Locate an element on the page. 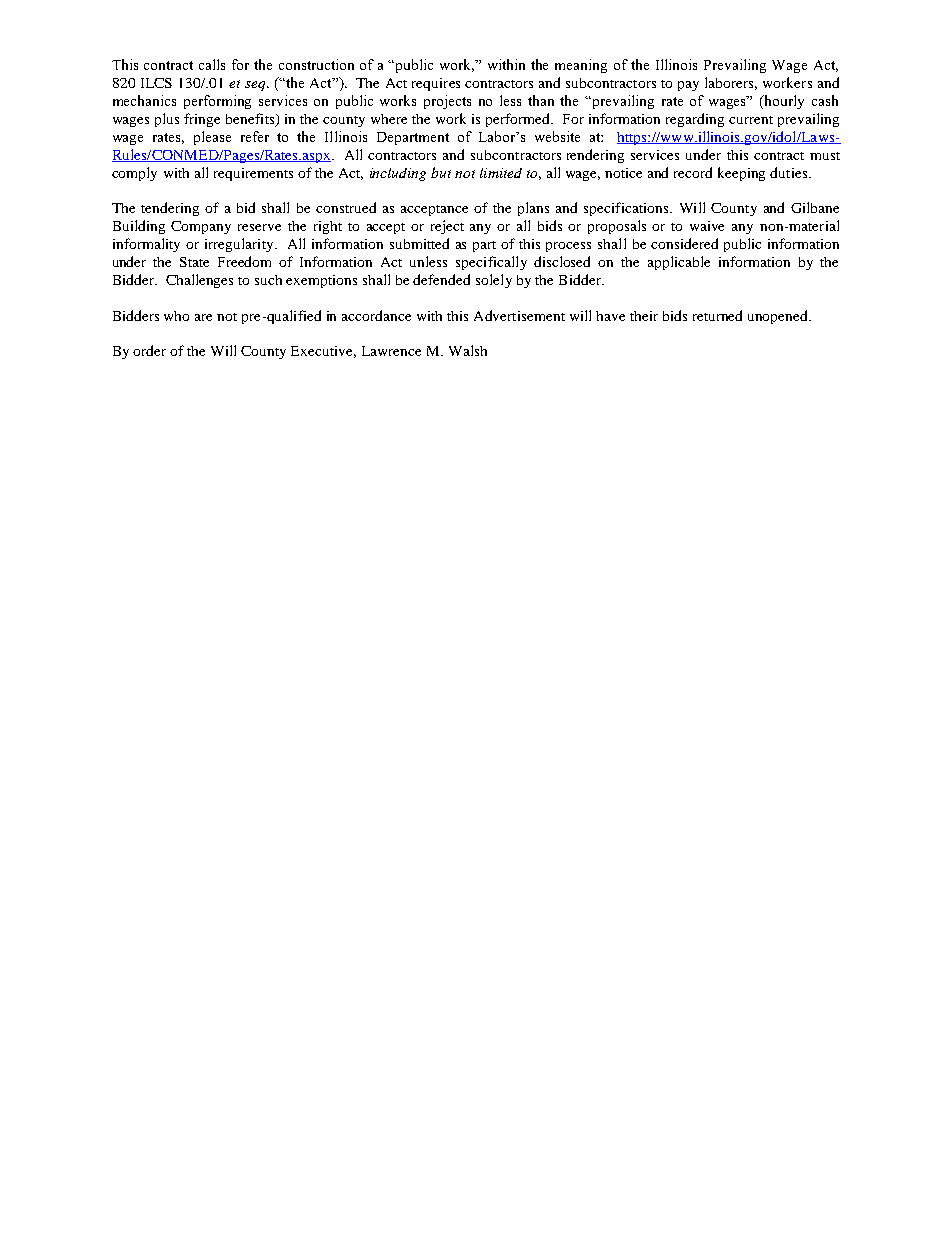 The width and height of the page is (952, 1233). calls is located at coordinates (212, 64).
